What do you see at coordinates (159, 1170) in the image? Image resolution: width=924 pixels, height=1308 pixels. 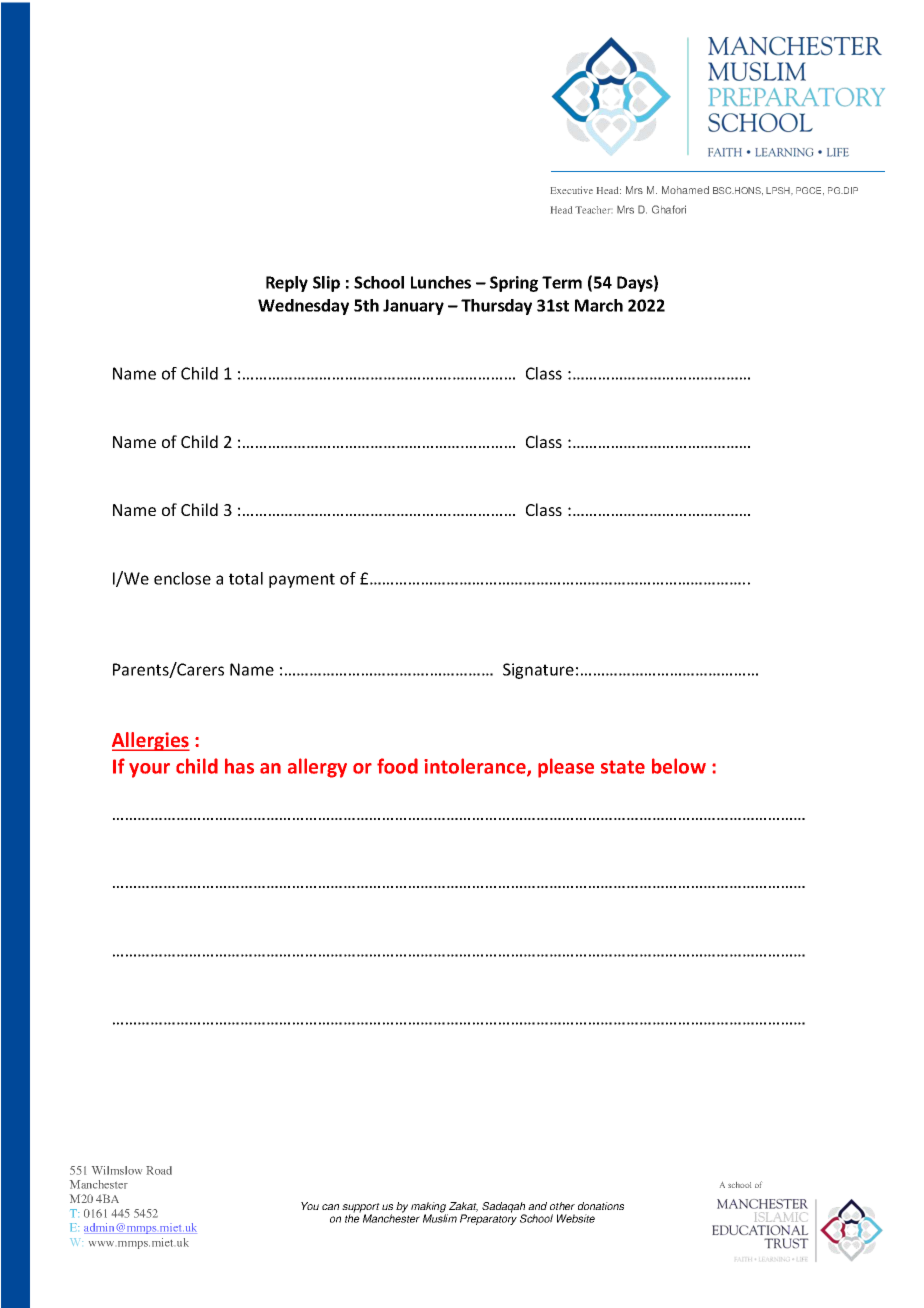 I see `Road` at bounding box center [159, 1170].
